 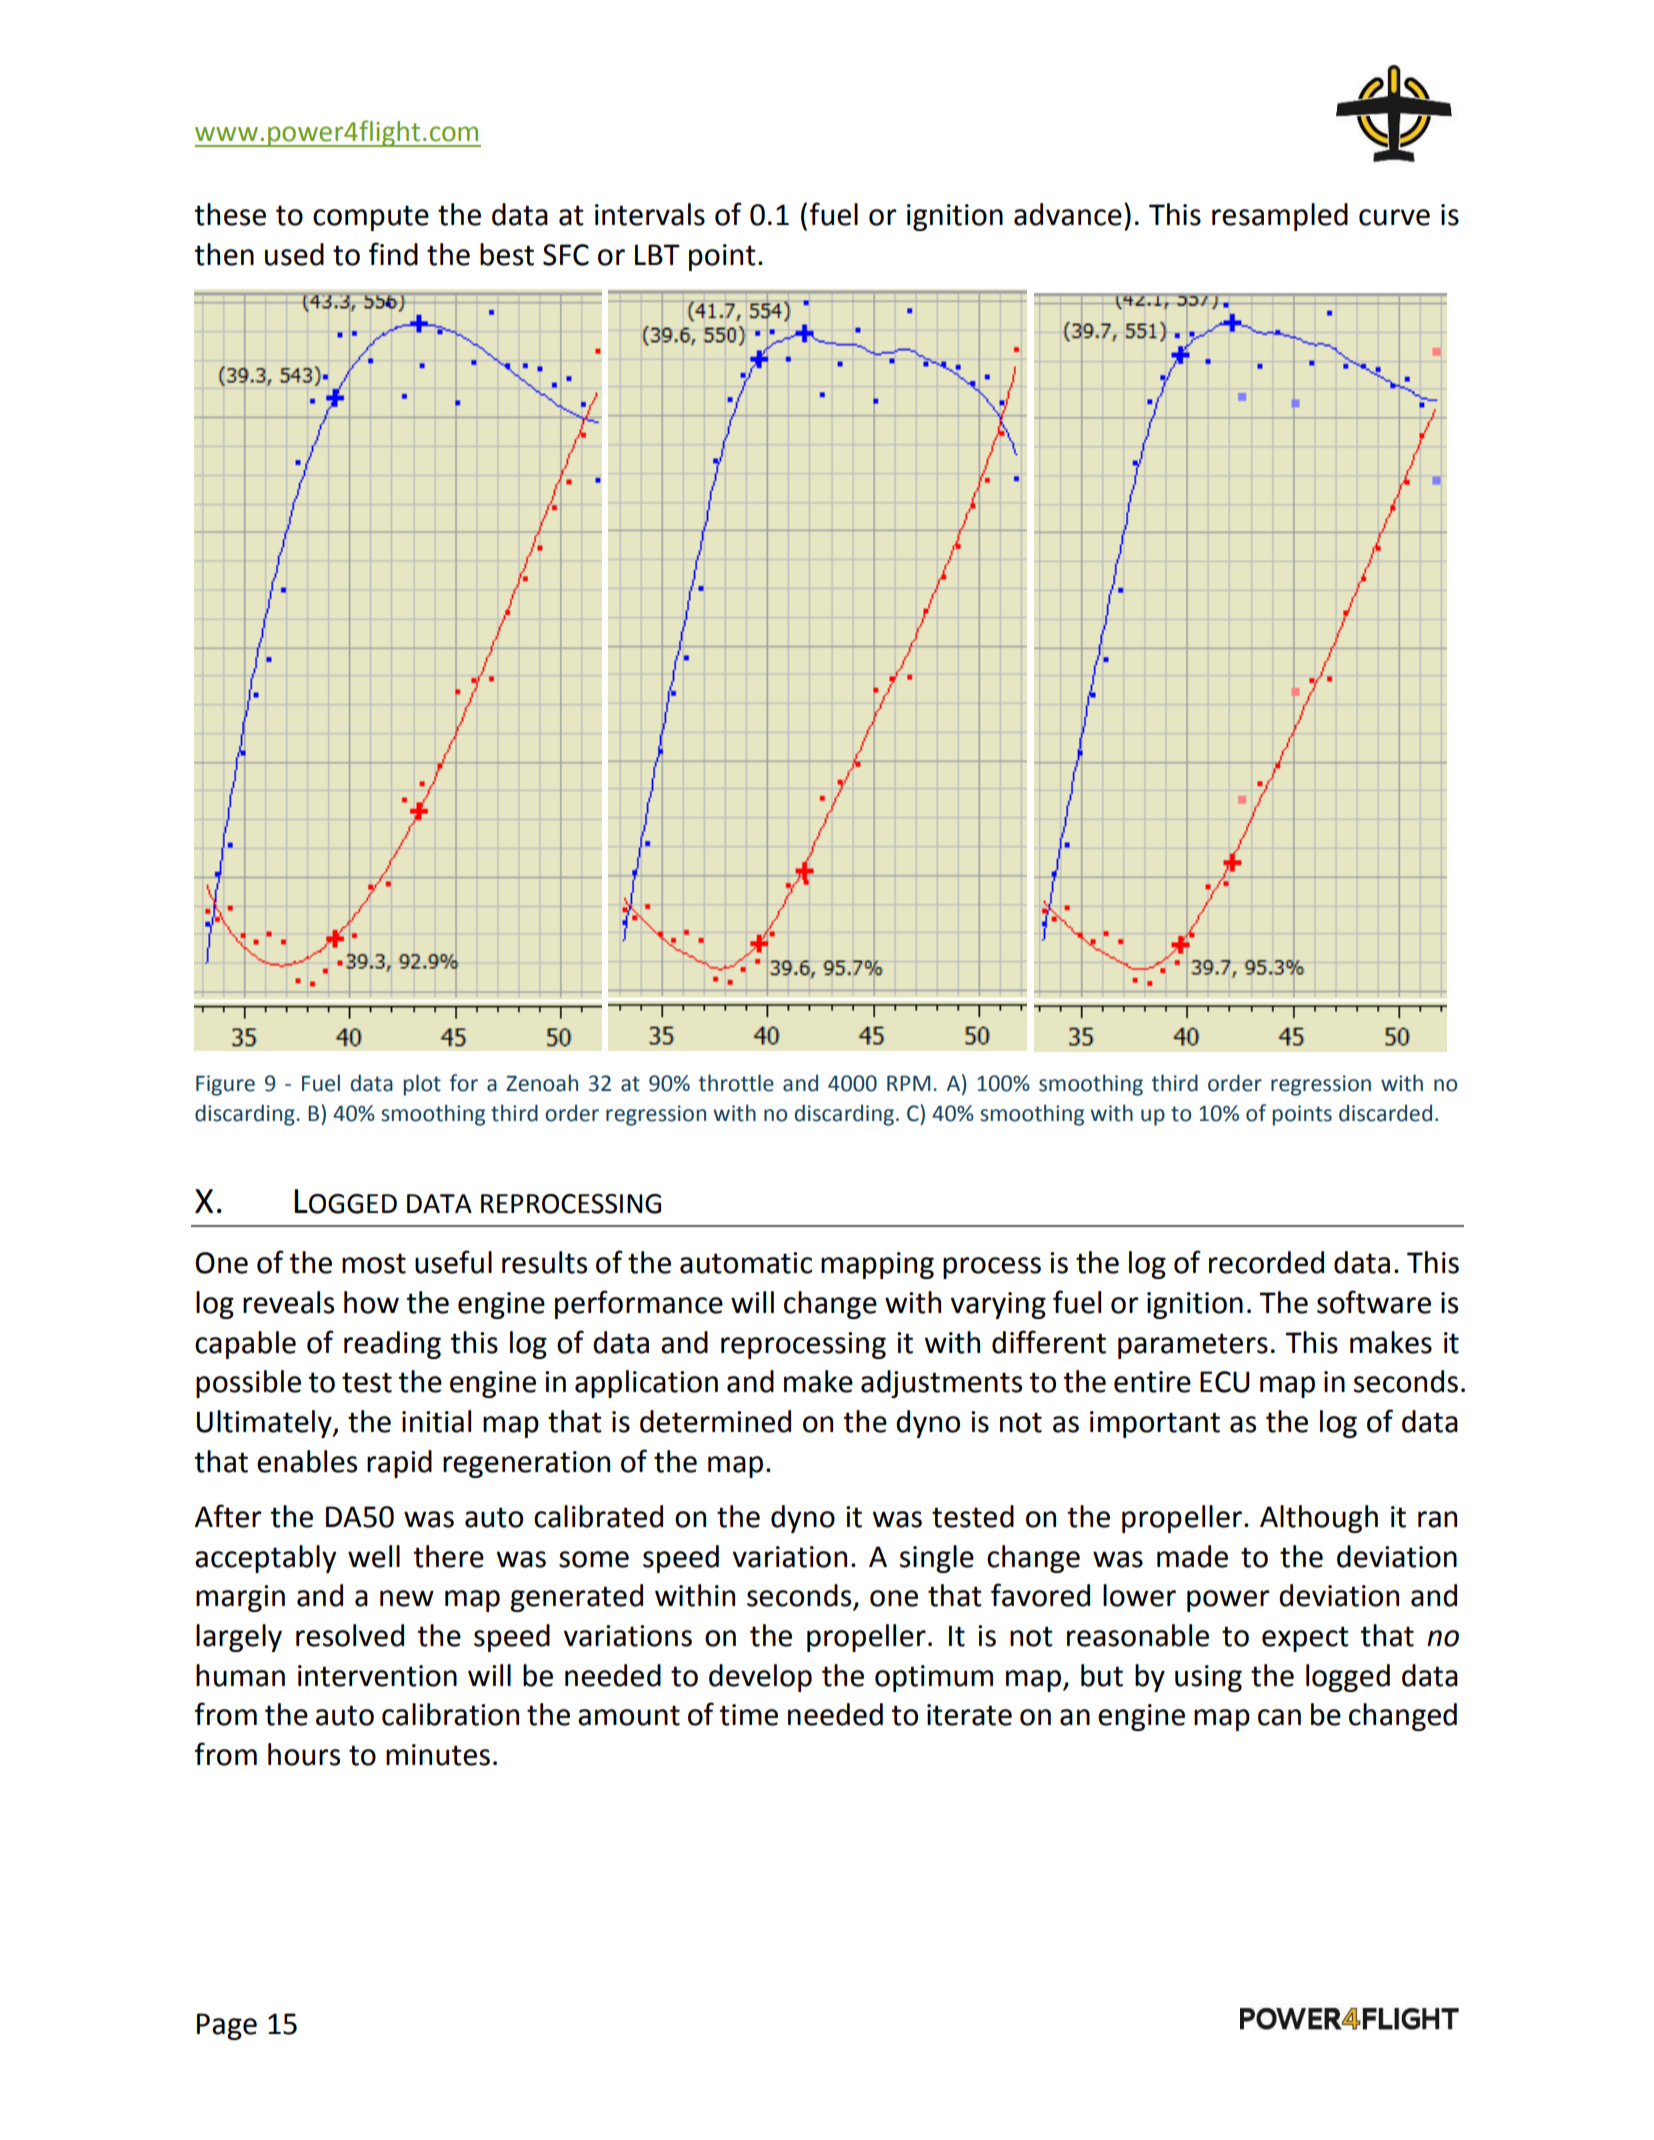 What do you see at coordinates (371, 1302) in the screenshot?
I see `how` at bounding box center [371, 1302].
